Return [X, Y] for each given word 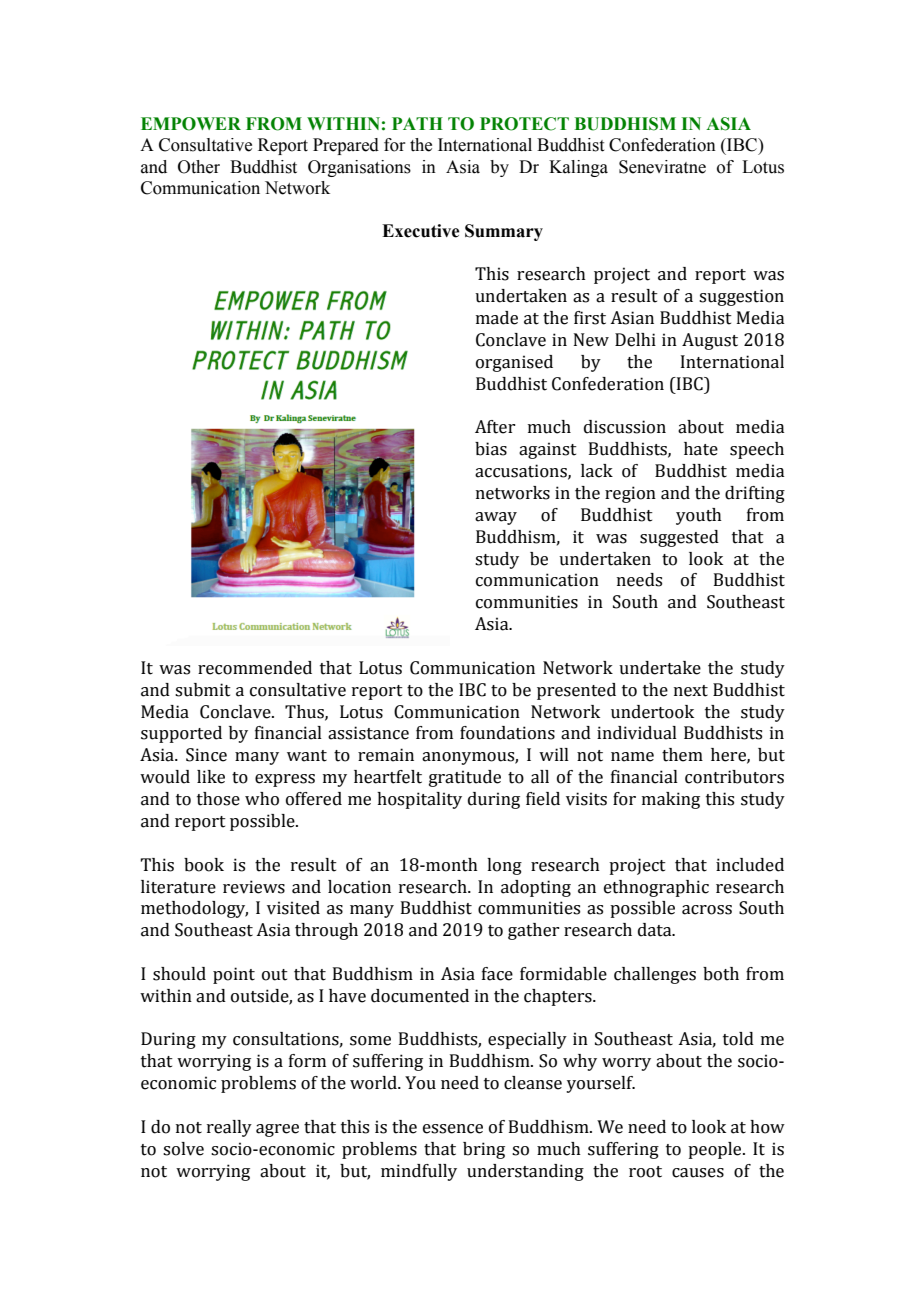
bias [491, 449]
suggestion [741, 297]
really [229, 1128]
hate [701, 449]
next [691, 691]
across [707, 910]
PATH [417, 123]
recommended [255, 668]
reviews [254, 887]
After [495, 427]
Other [199, 167]
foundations [507, 733]
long [504, 866]
